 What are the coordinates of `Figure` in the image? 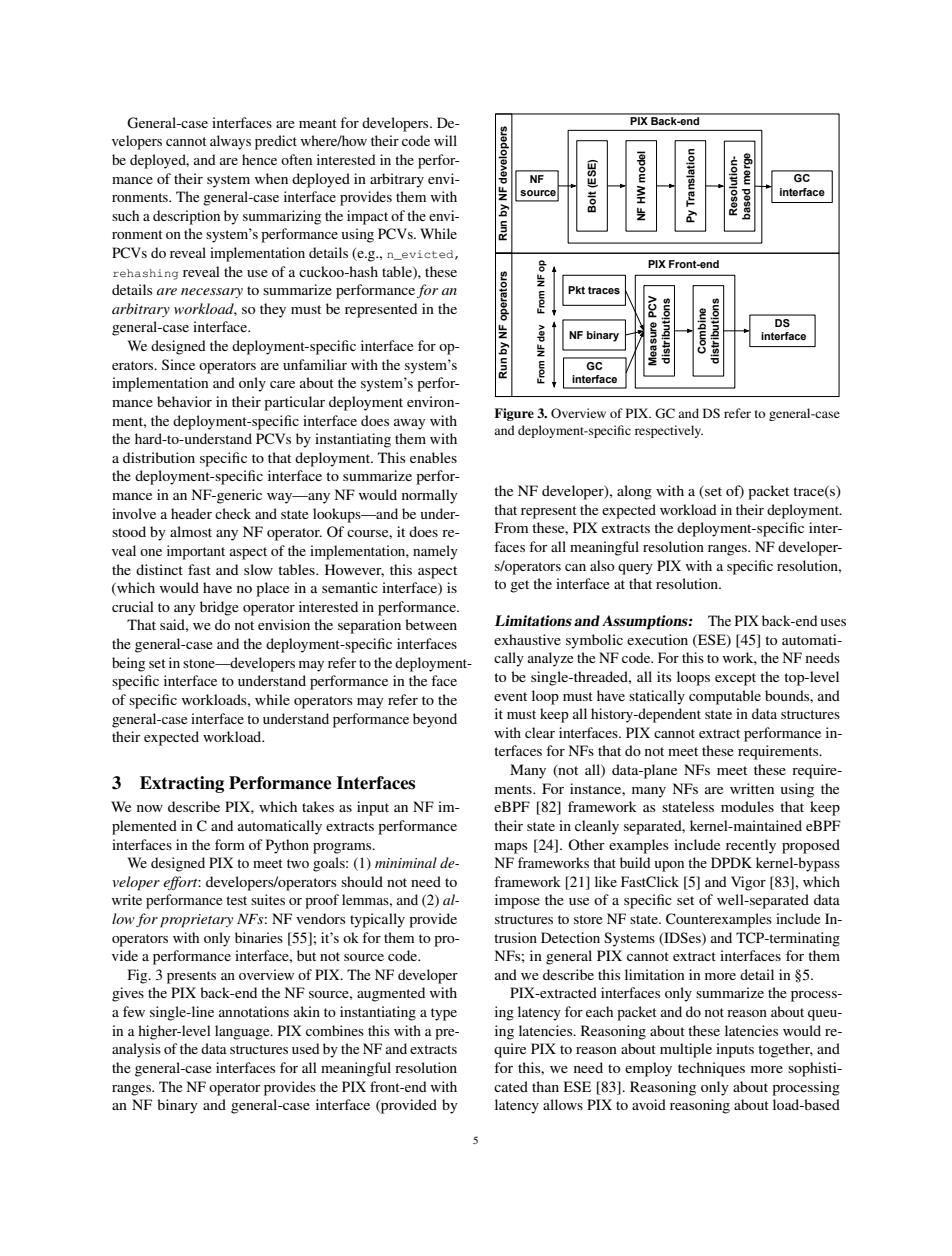 It's located at (514, 414).
